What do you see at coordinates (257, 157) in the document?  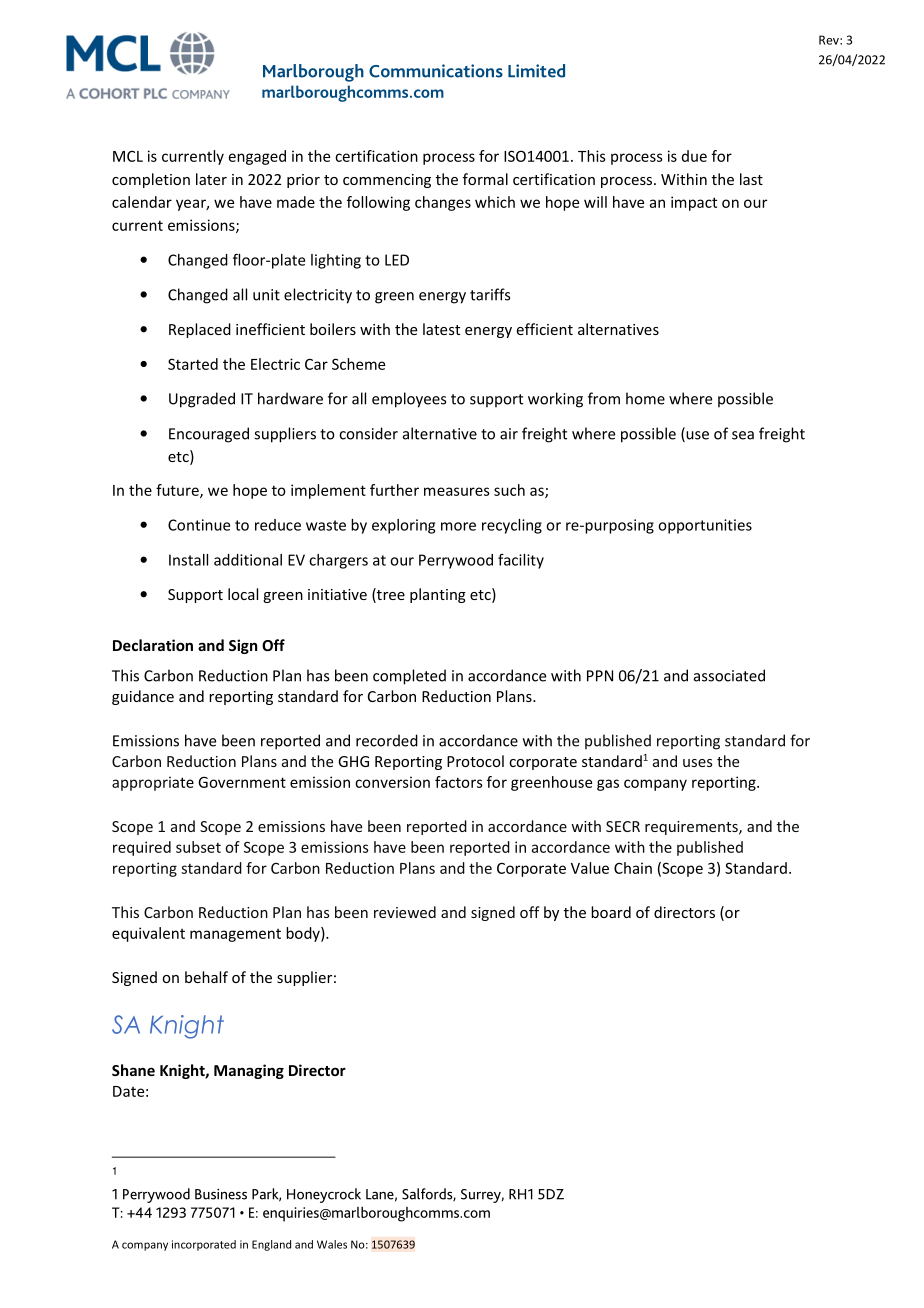 I see `engaged` at bounding box center [257, 157].
